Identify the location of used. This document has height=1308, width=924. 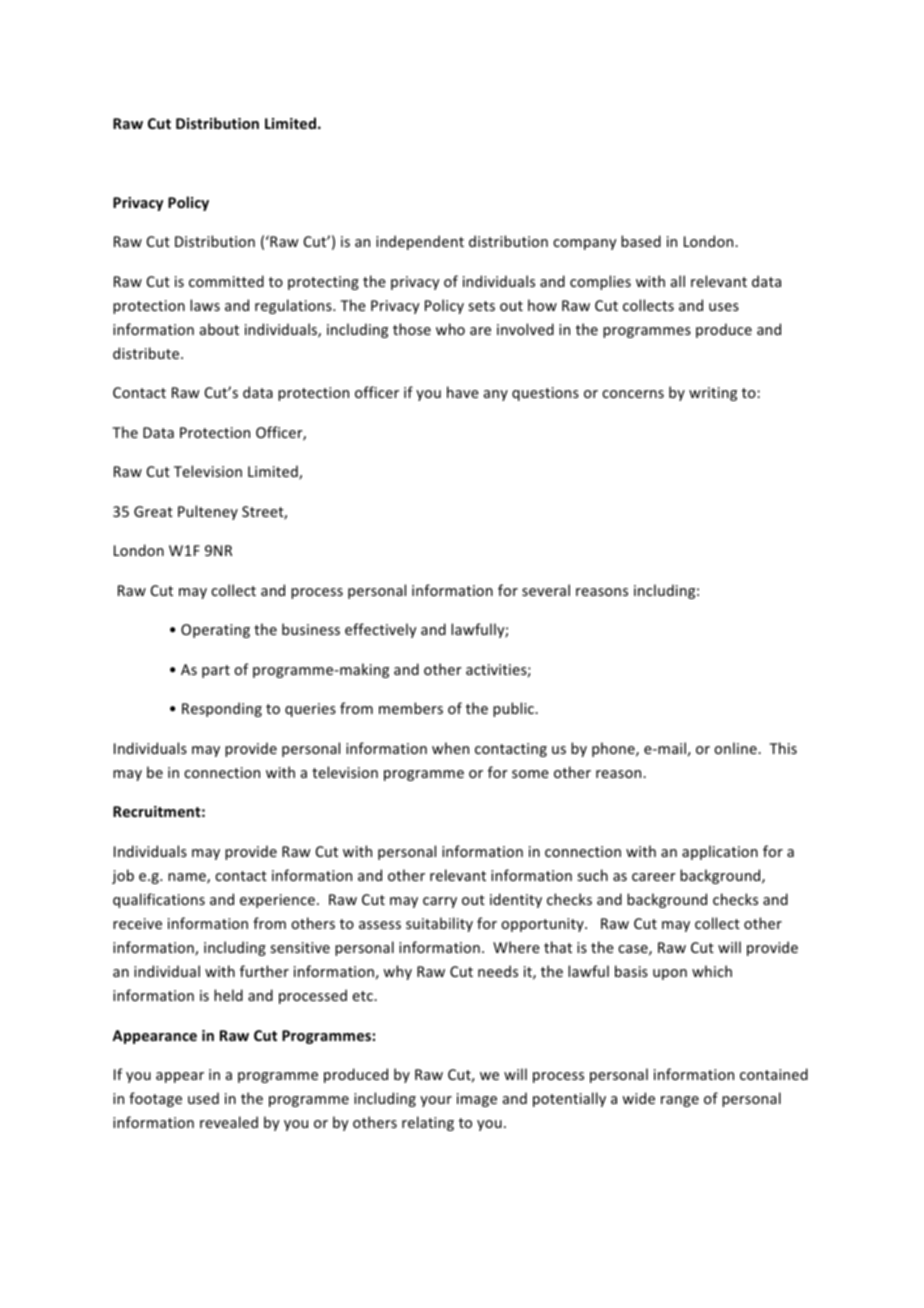
(203, 1098).
